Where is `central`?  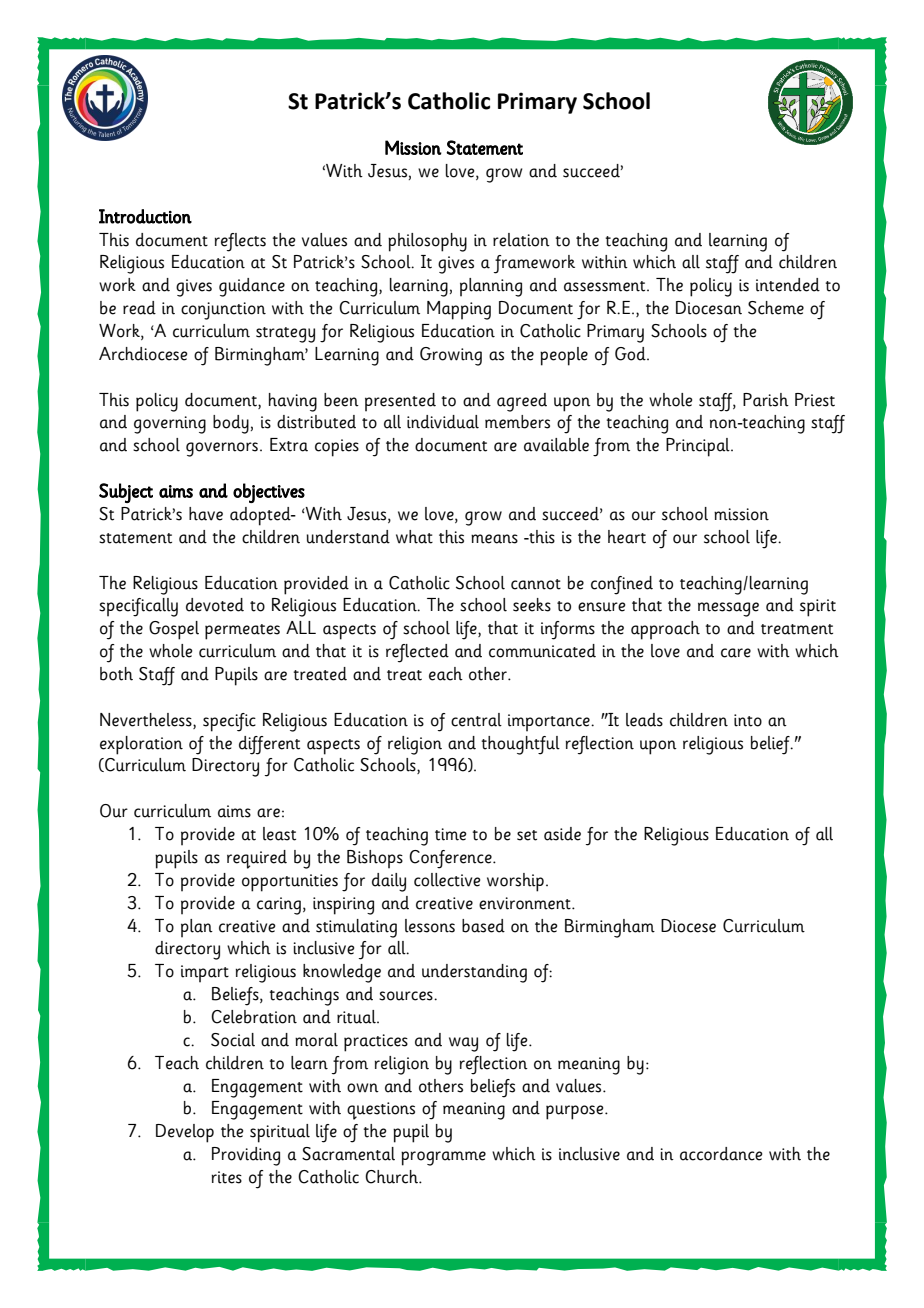
central is located at coordinates (476, 720).
